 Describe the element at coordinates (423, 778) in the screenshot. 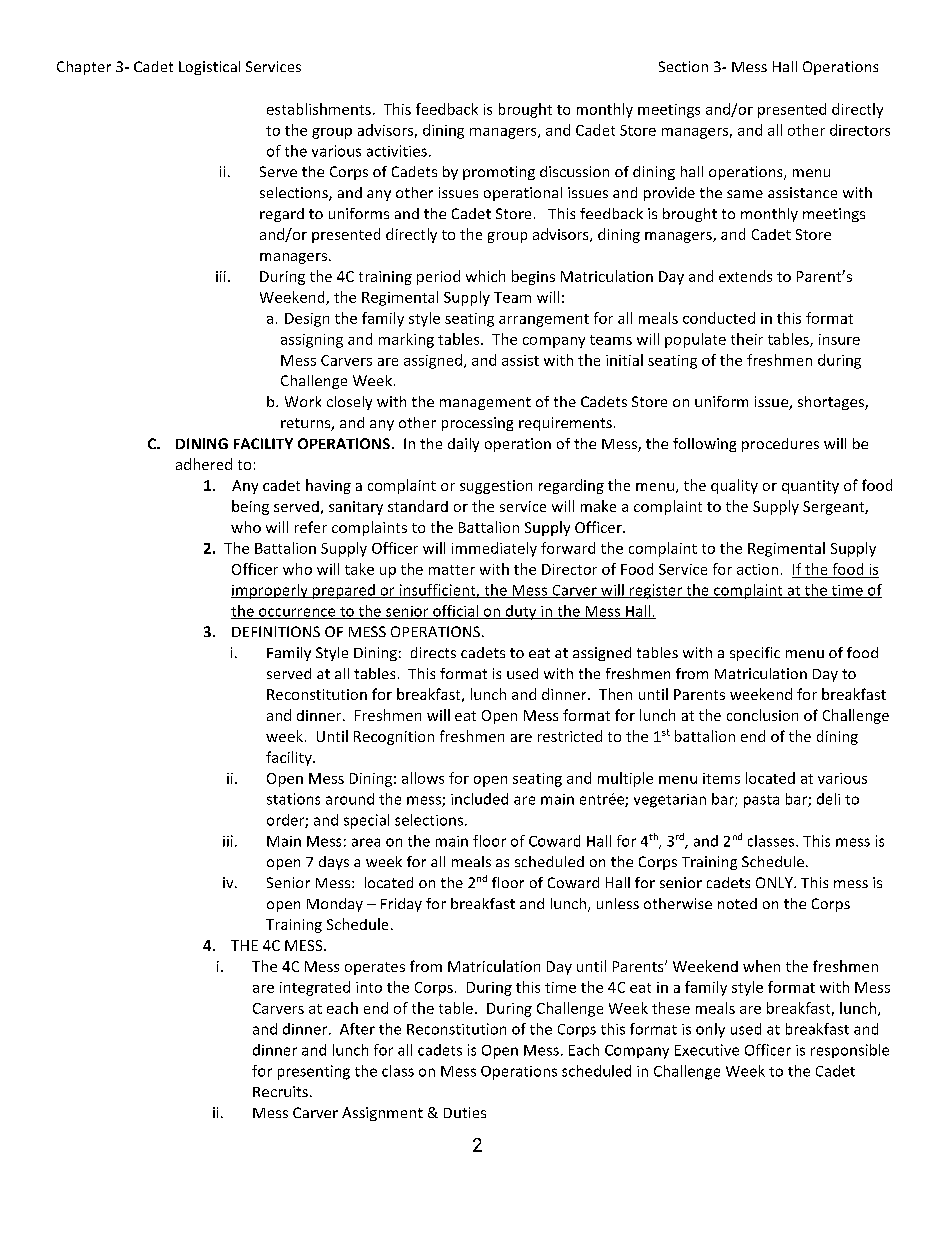

I see `allows` at that location.
